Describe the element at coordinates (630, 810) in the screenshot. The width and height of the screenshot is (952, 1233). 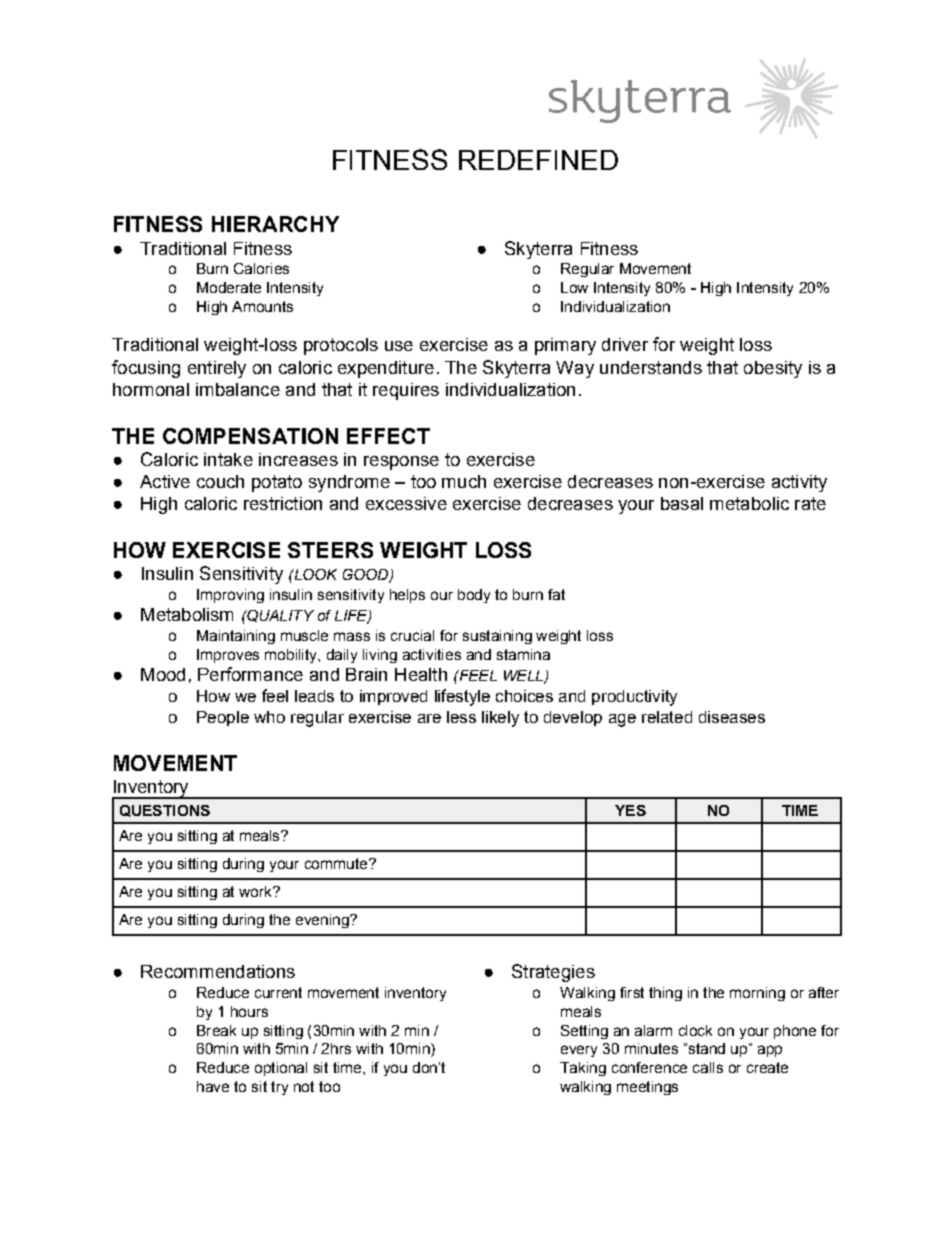
I see `YES` at that location.
